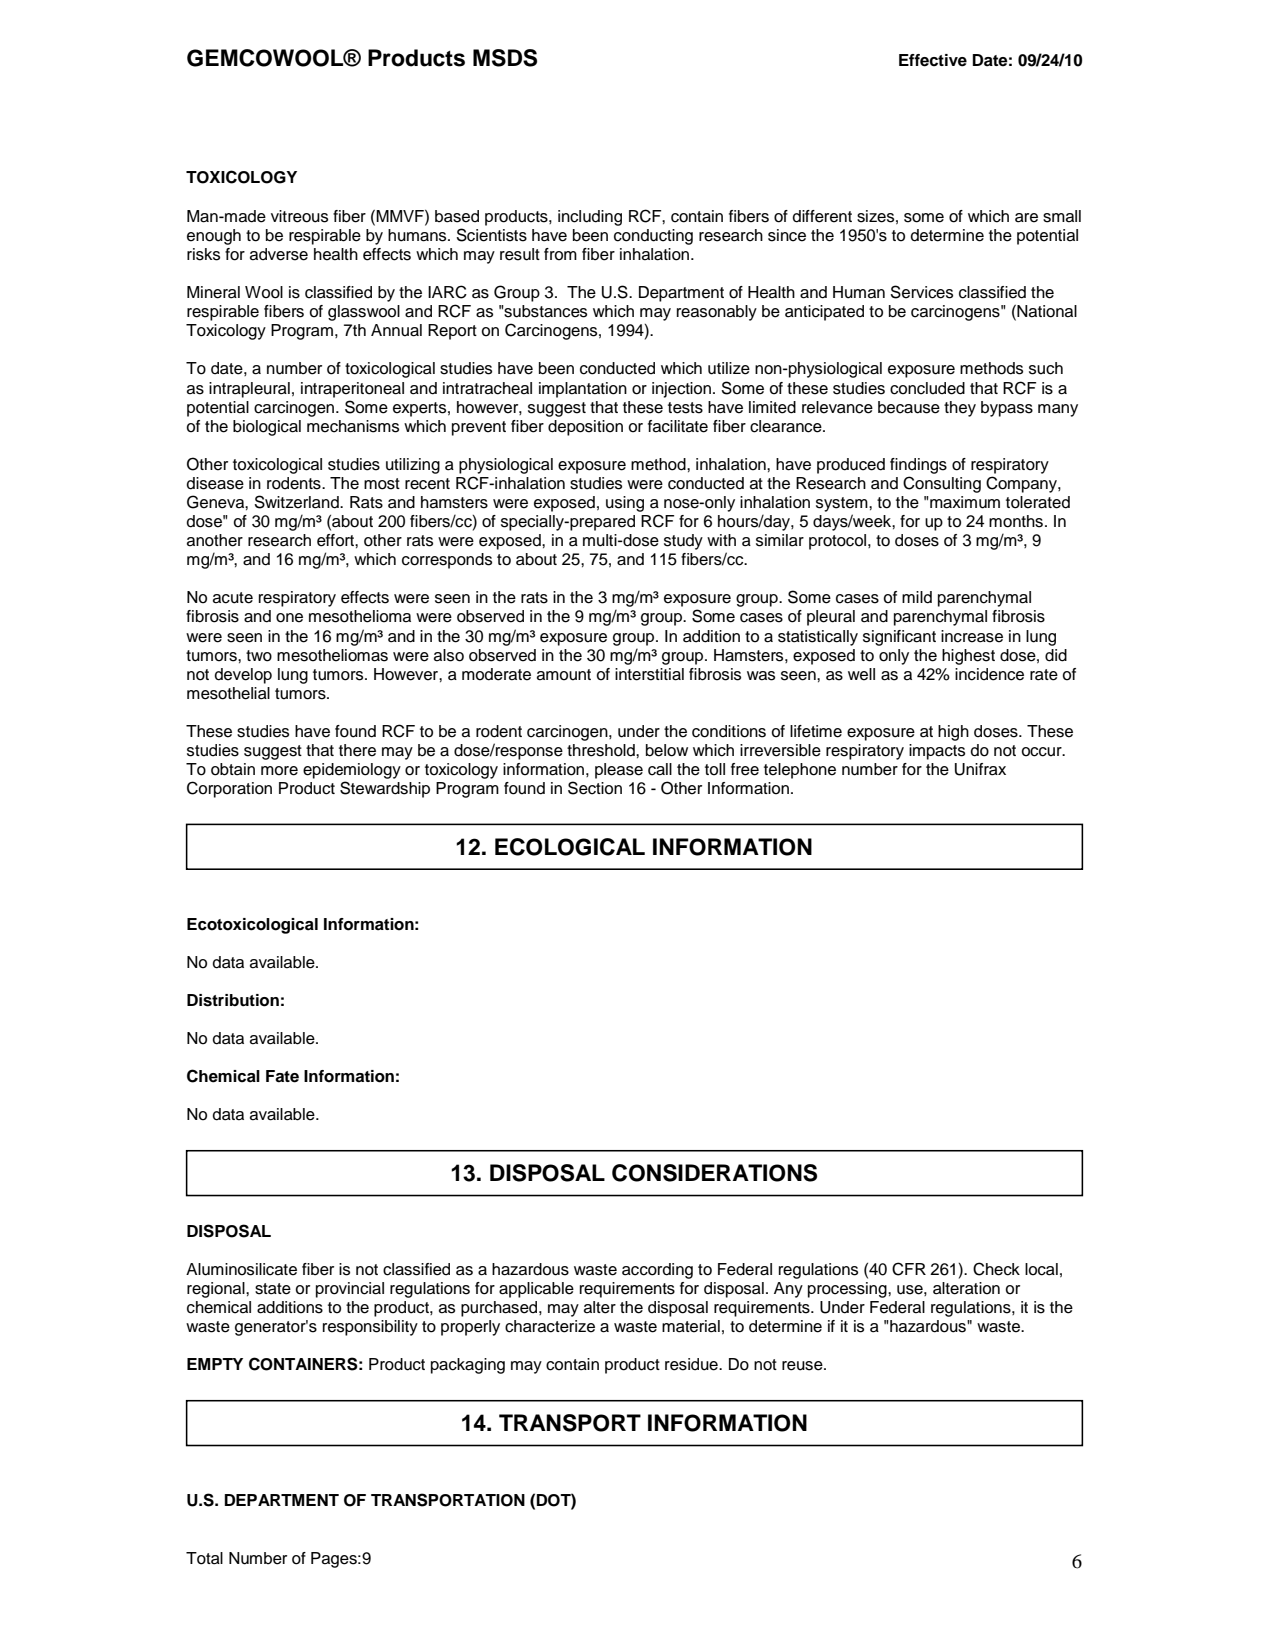  I want to click on Total, so click(204, 1558).
